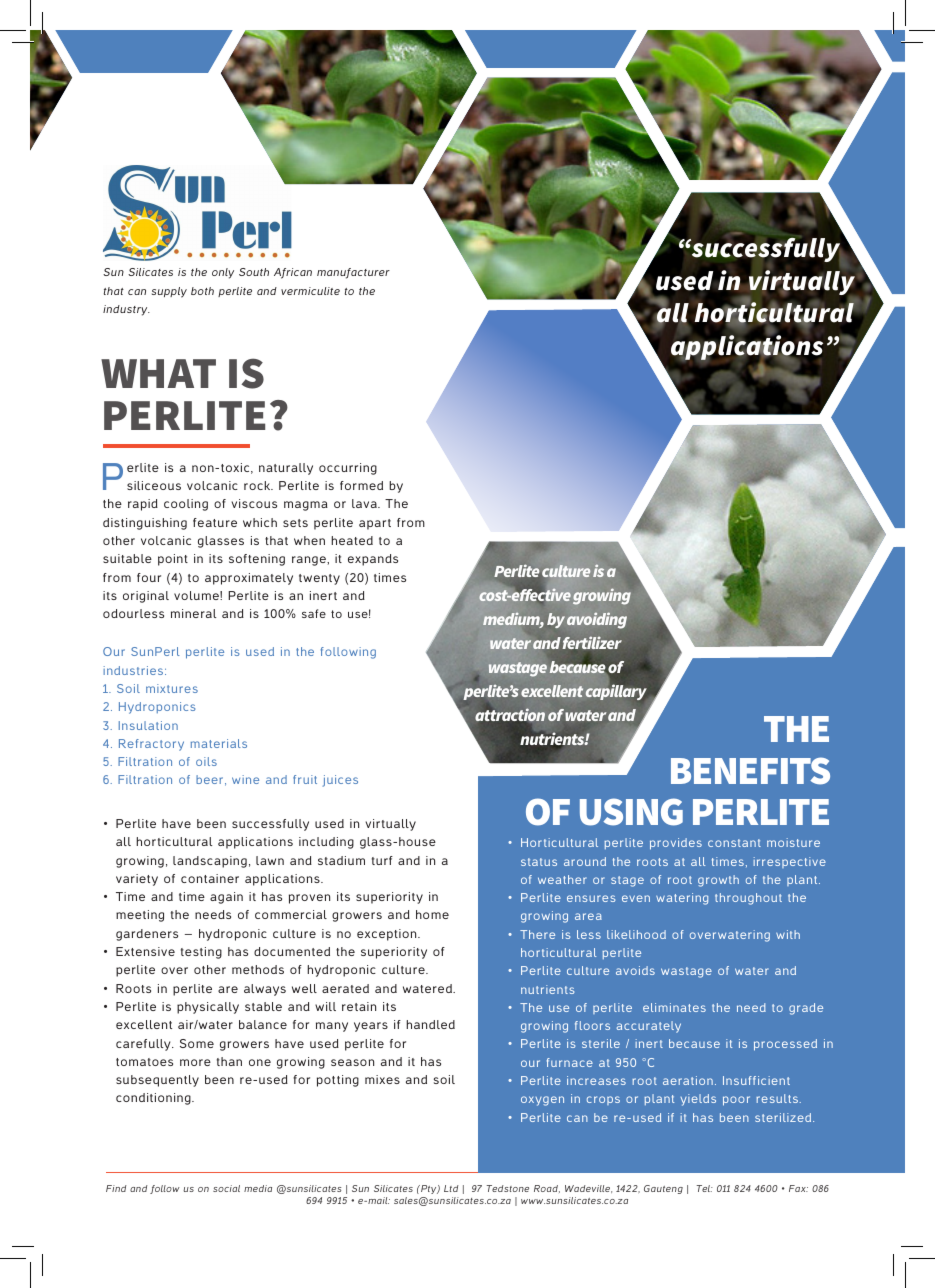 Image resolution: width=935 pixels, height=1288 pixels. What do you see at coordinates (353, 273) in the document?
I see `manufacturer` at bounding box center [353, 273].
